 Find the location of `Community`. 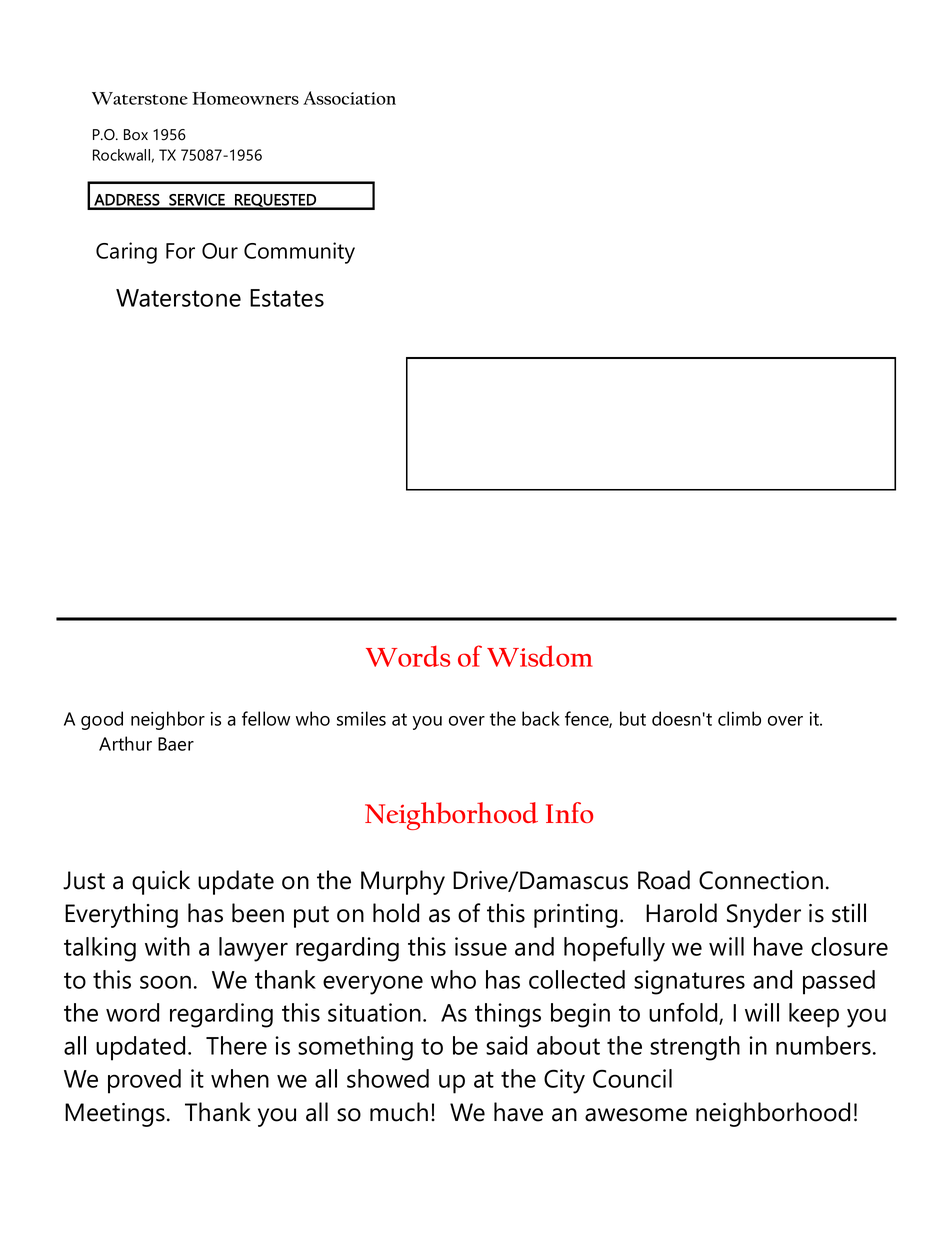

Community is located at coordinates (299, 253).
